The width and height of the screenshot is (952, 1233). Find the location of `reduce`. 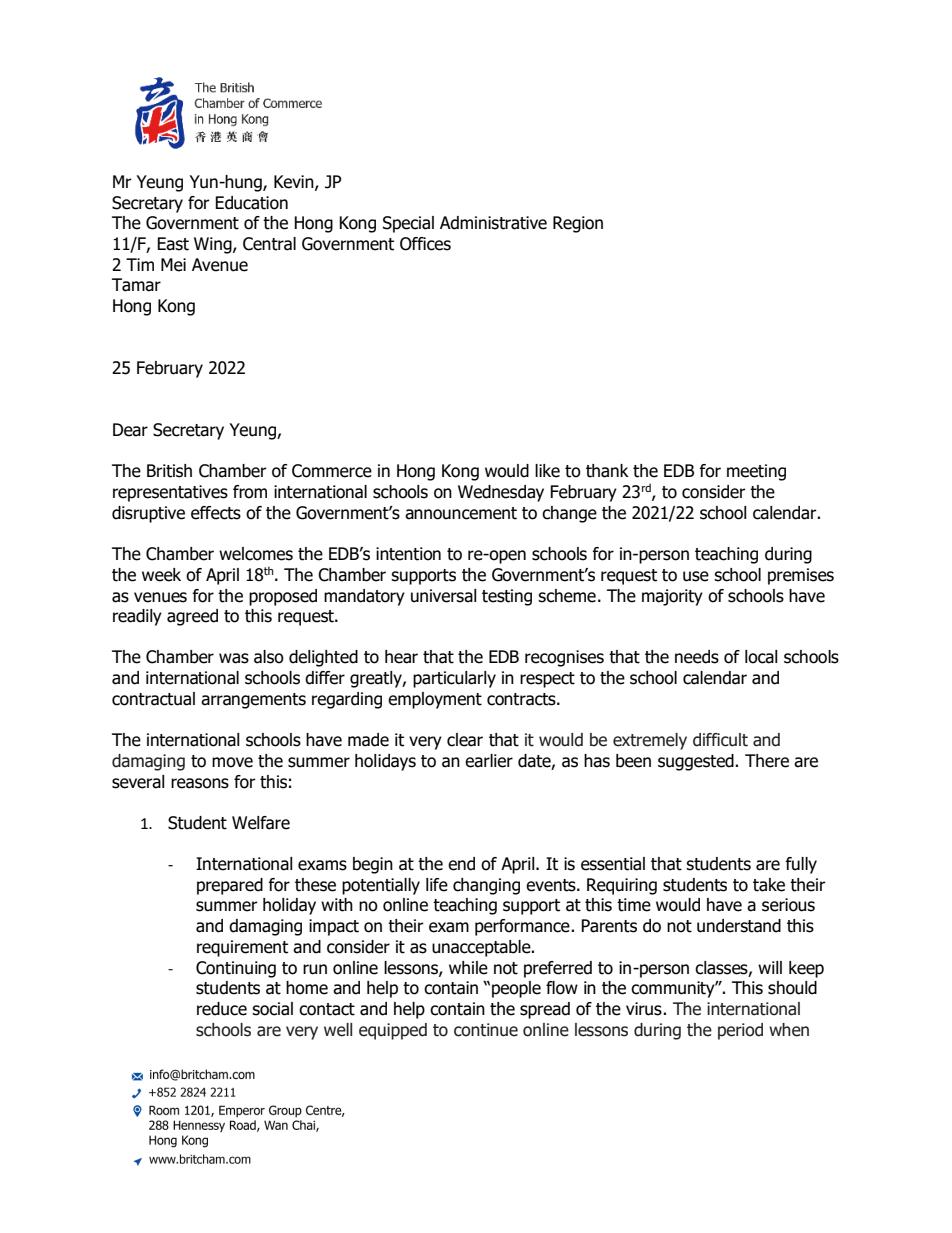

reduce is located at coordinates (222, 1009).
